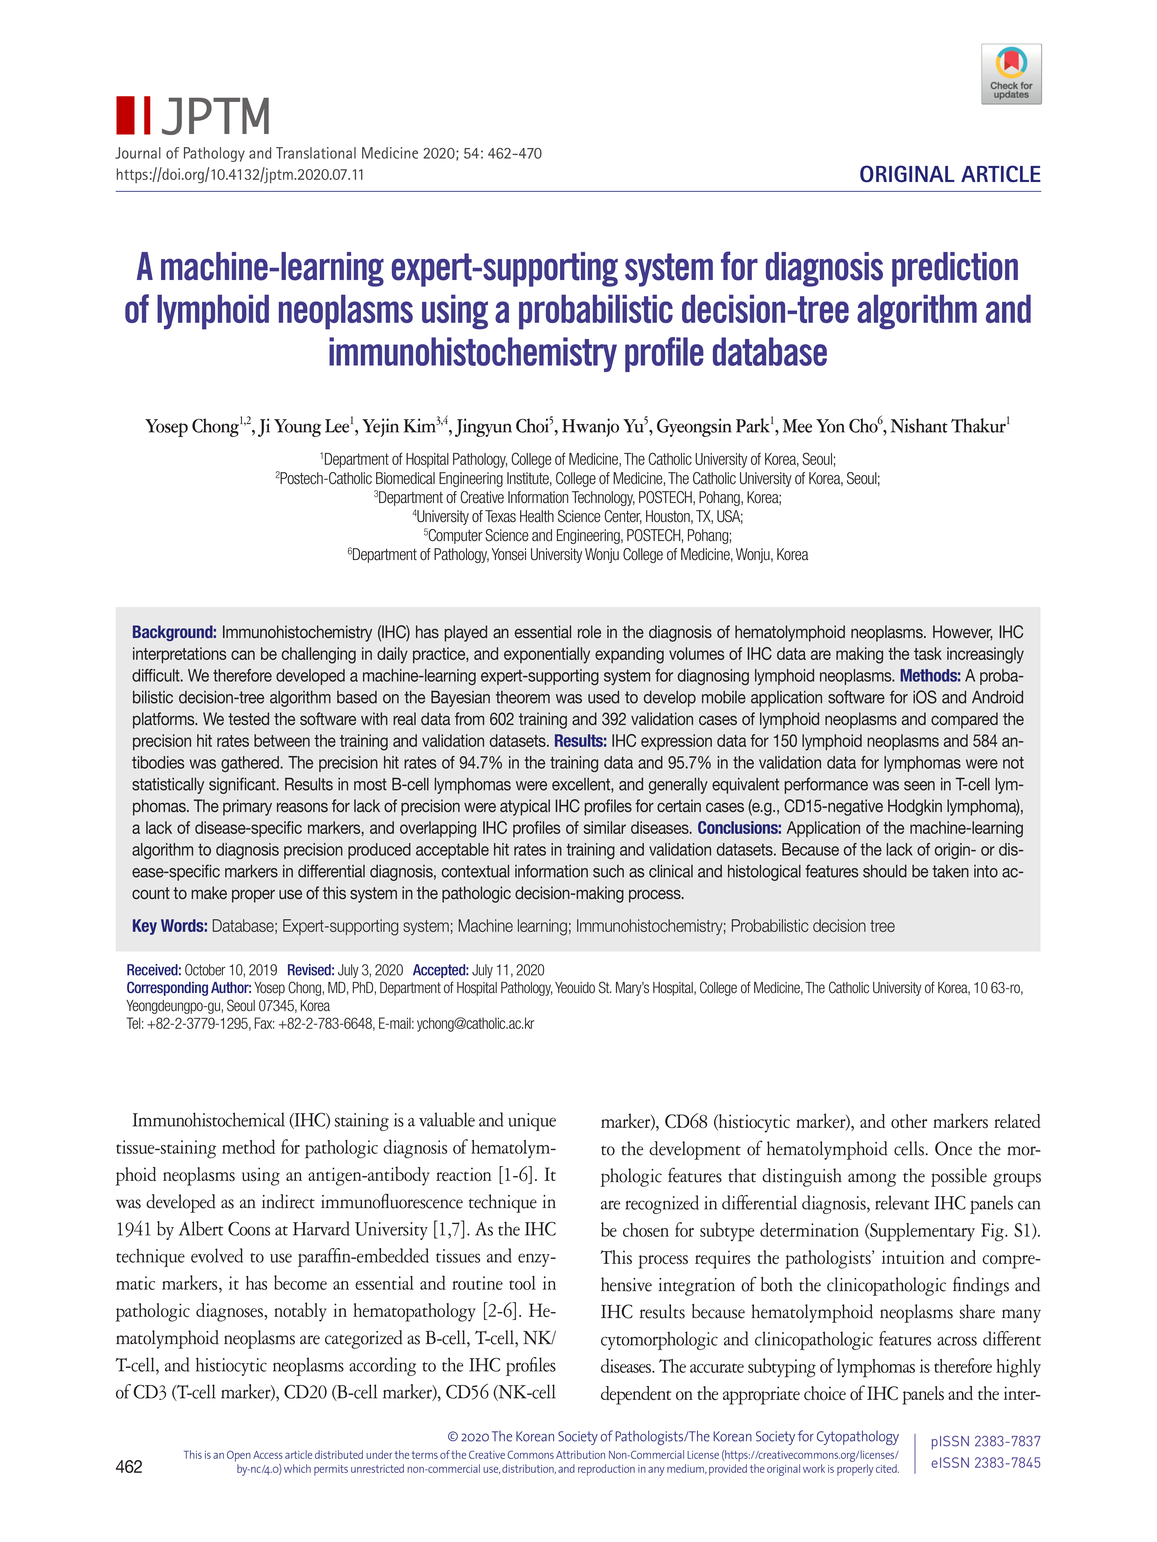 The height and width of the image is (1542, 1157). Describe the element at coordinates (963, 633) in the image. I see `However` at that location.
